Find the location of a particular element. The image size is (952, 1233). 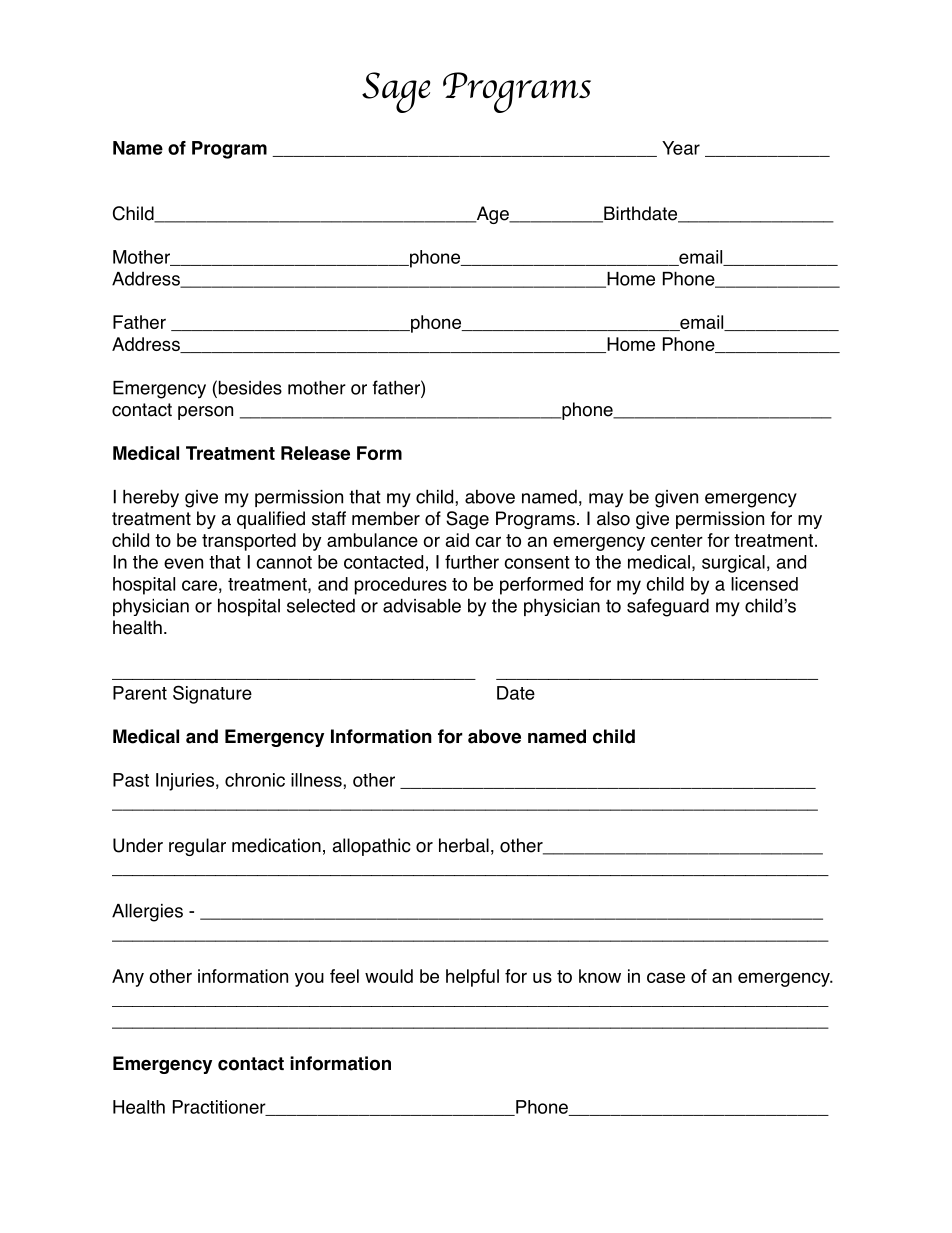

Any is located at coordinates (128, 978).
